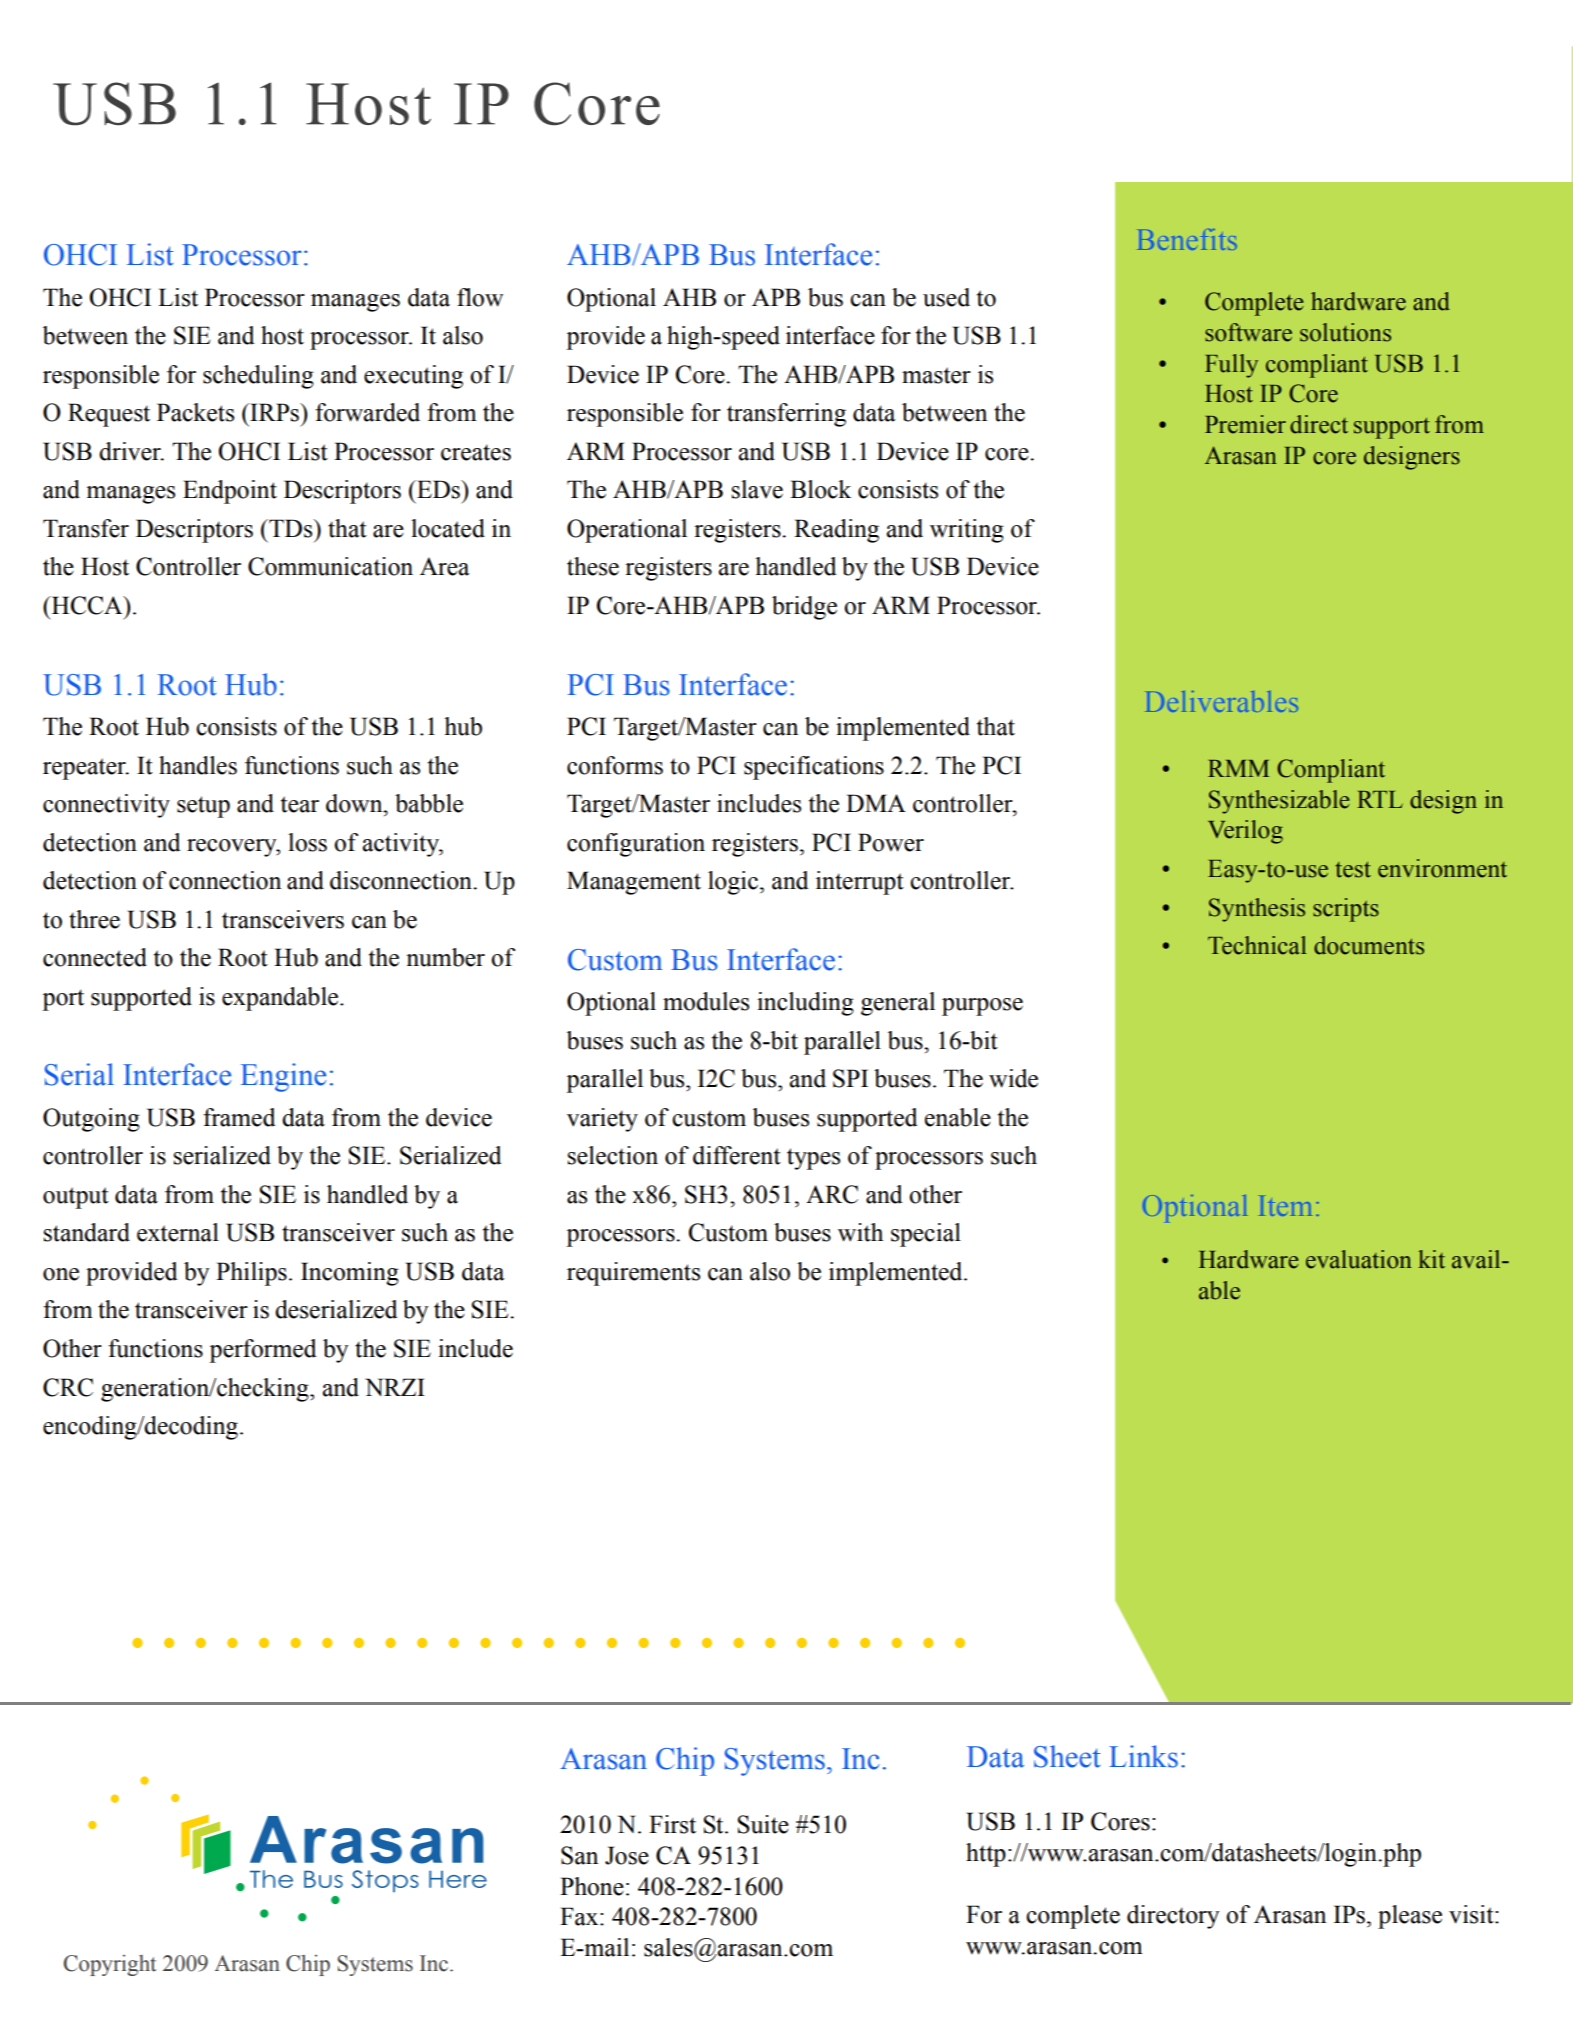  What do you see at coordinates (258, 377) in the screenshot?
I see `scheduling` at bounding box center [258, 377].
